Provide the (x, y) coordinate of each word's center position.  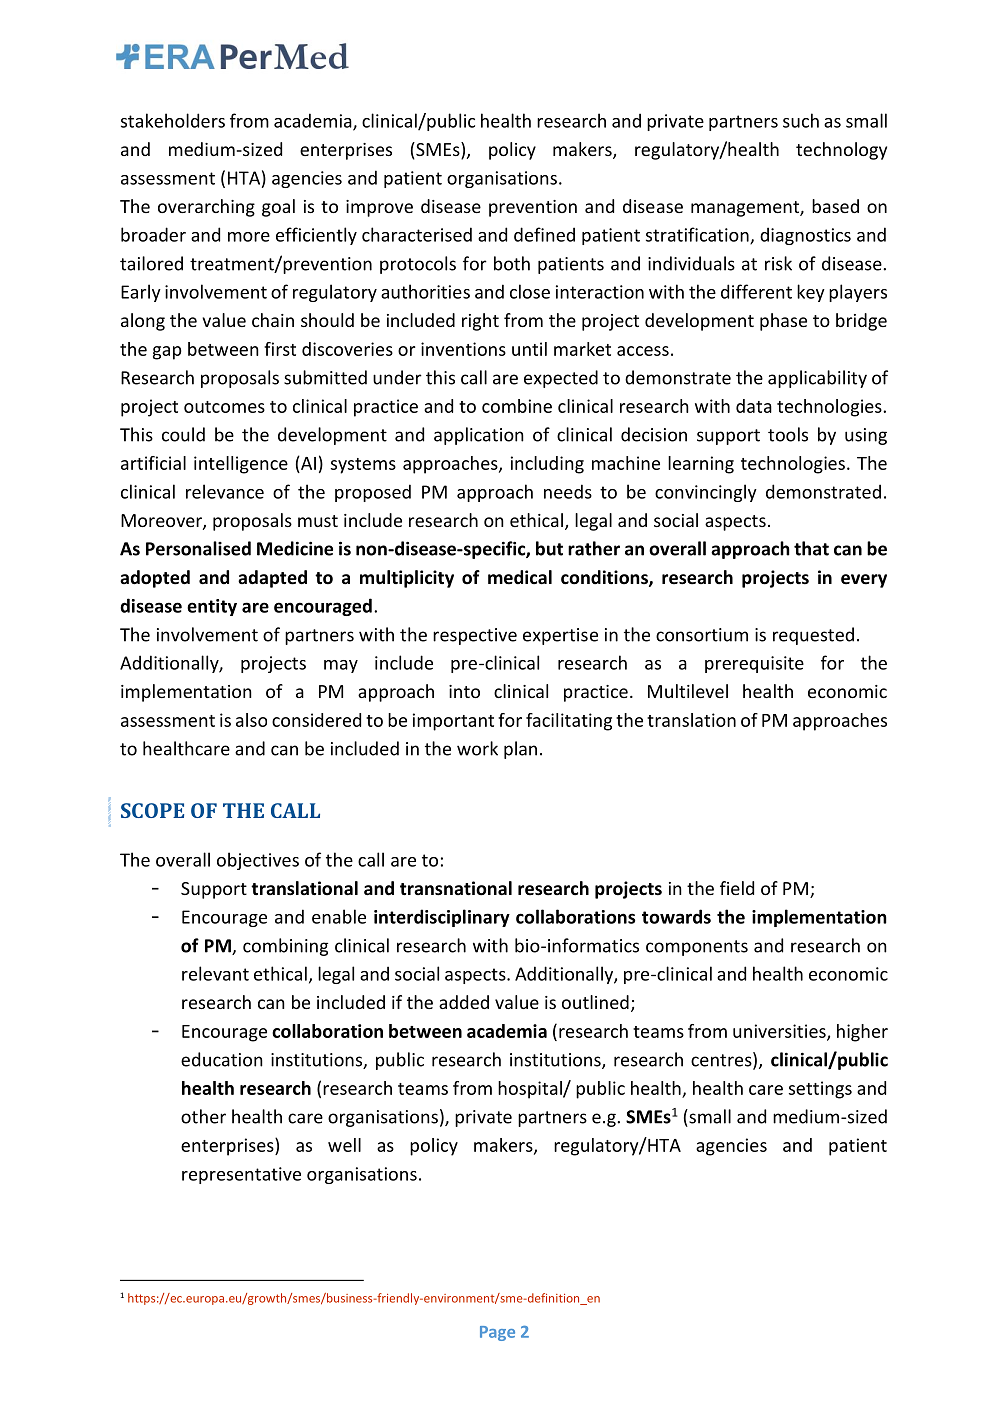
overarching (206, 208)
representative (241, 1175)
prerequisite (754, 664)
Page (497, 1333)
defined (544, 234)
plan (520, 750)
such (801, 120)
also (251, 720)
